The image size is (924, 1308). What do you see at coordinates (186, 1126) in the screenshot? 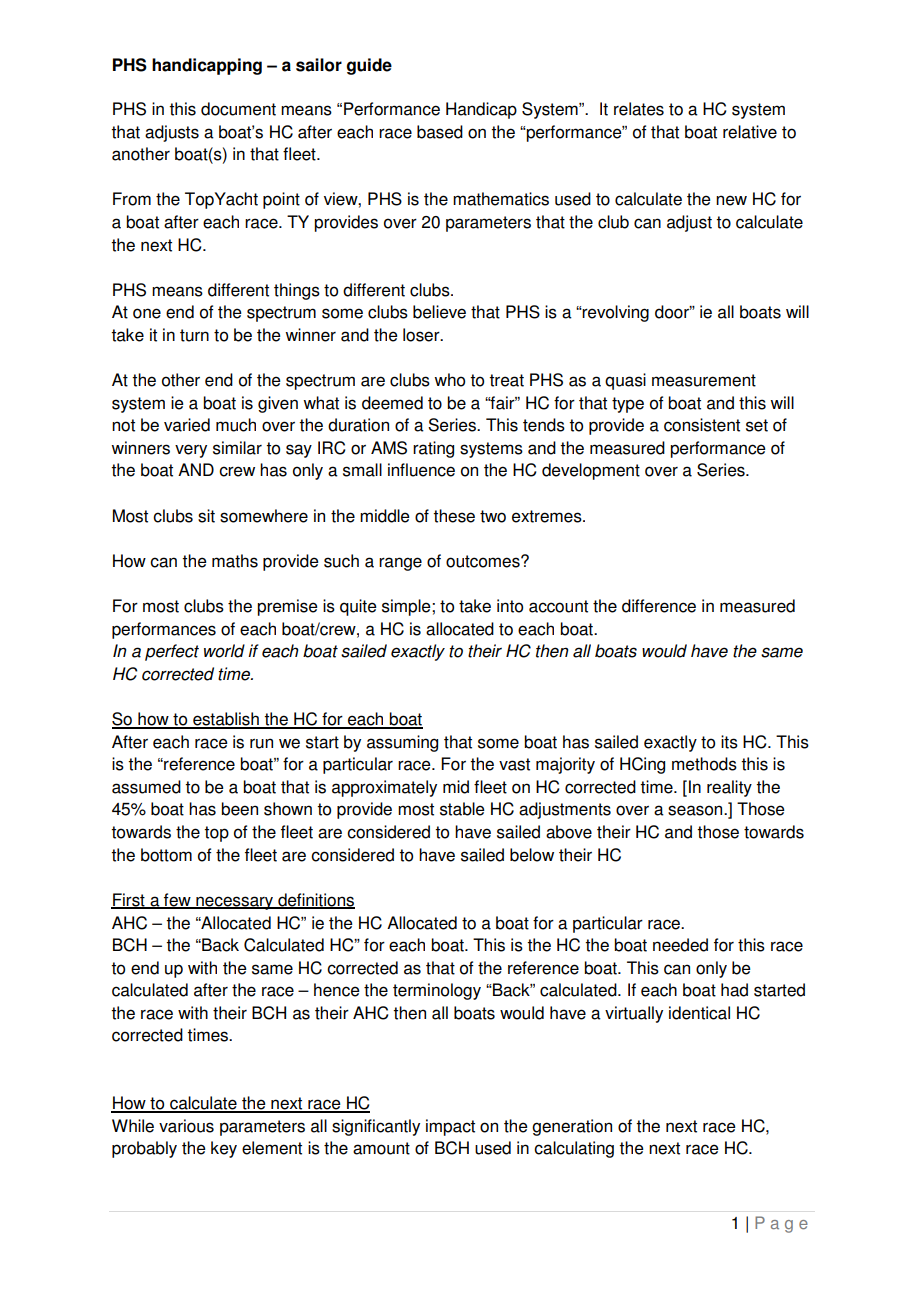
I see `various` at bounding box center [186, 1126].
